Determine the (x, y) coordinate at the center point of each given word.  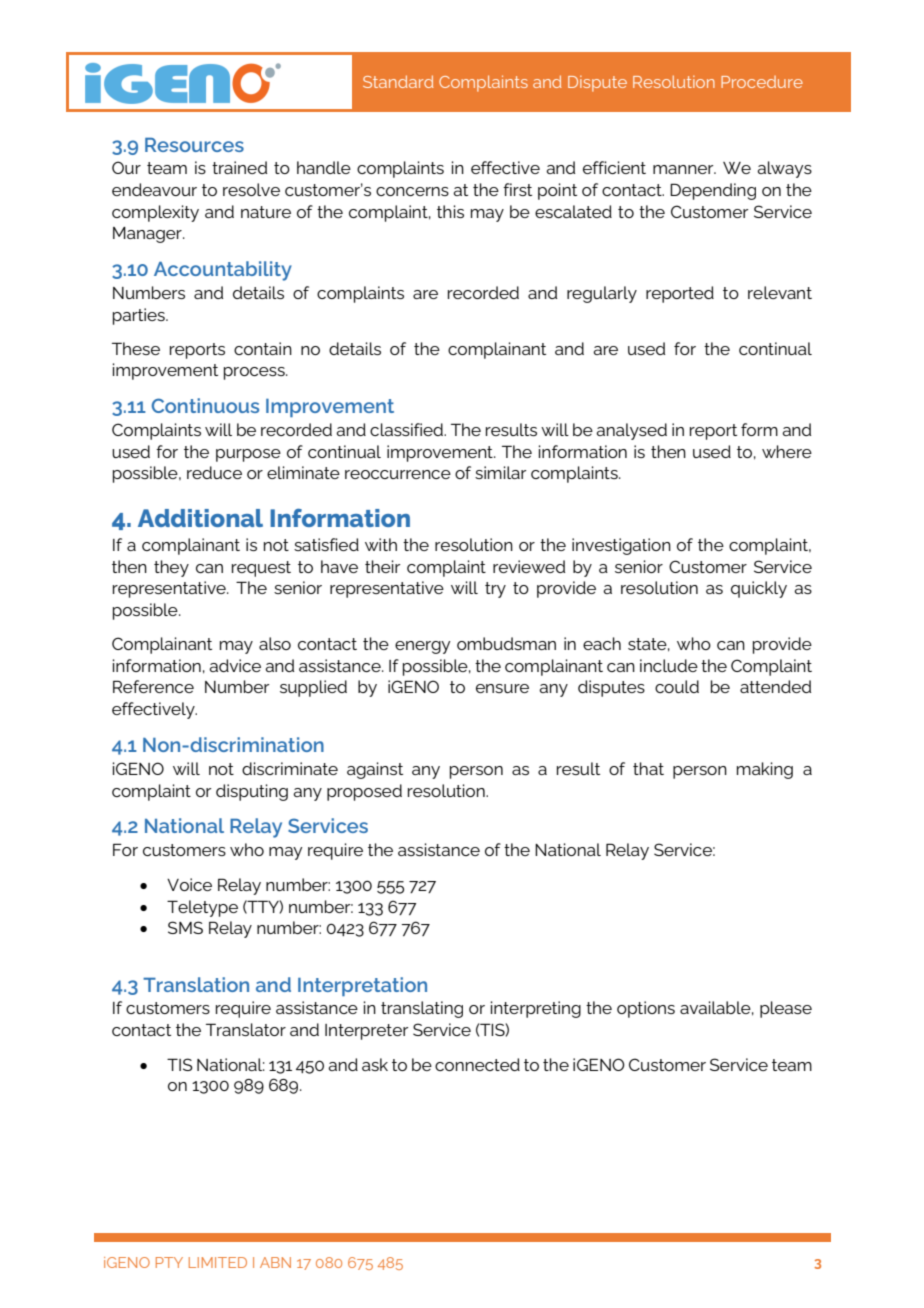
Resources (194, 145)
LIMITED (218, 1262)
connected (477, 1064)
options (646, 1009)
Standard (398, 81)
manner (684, 169)
